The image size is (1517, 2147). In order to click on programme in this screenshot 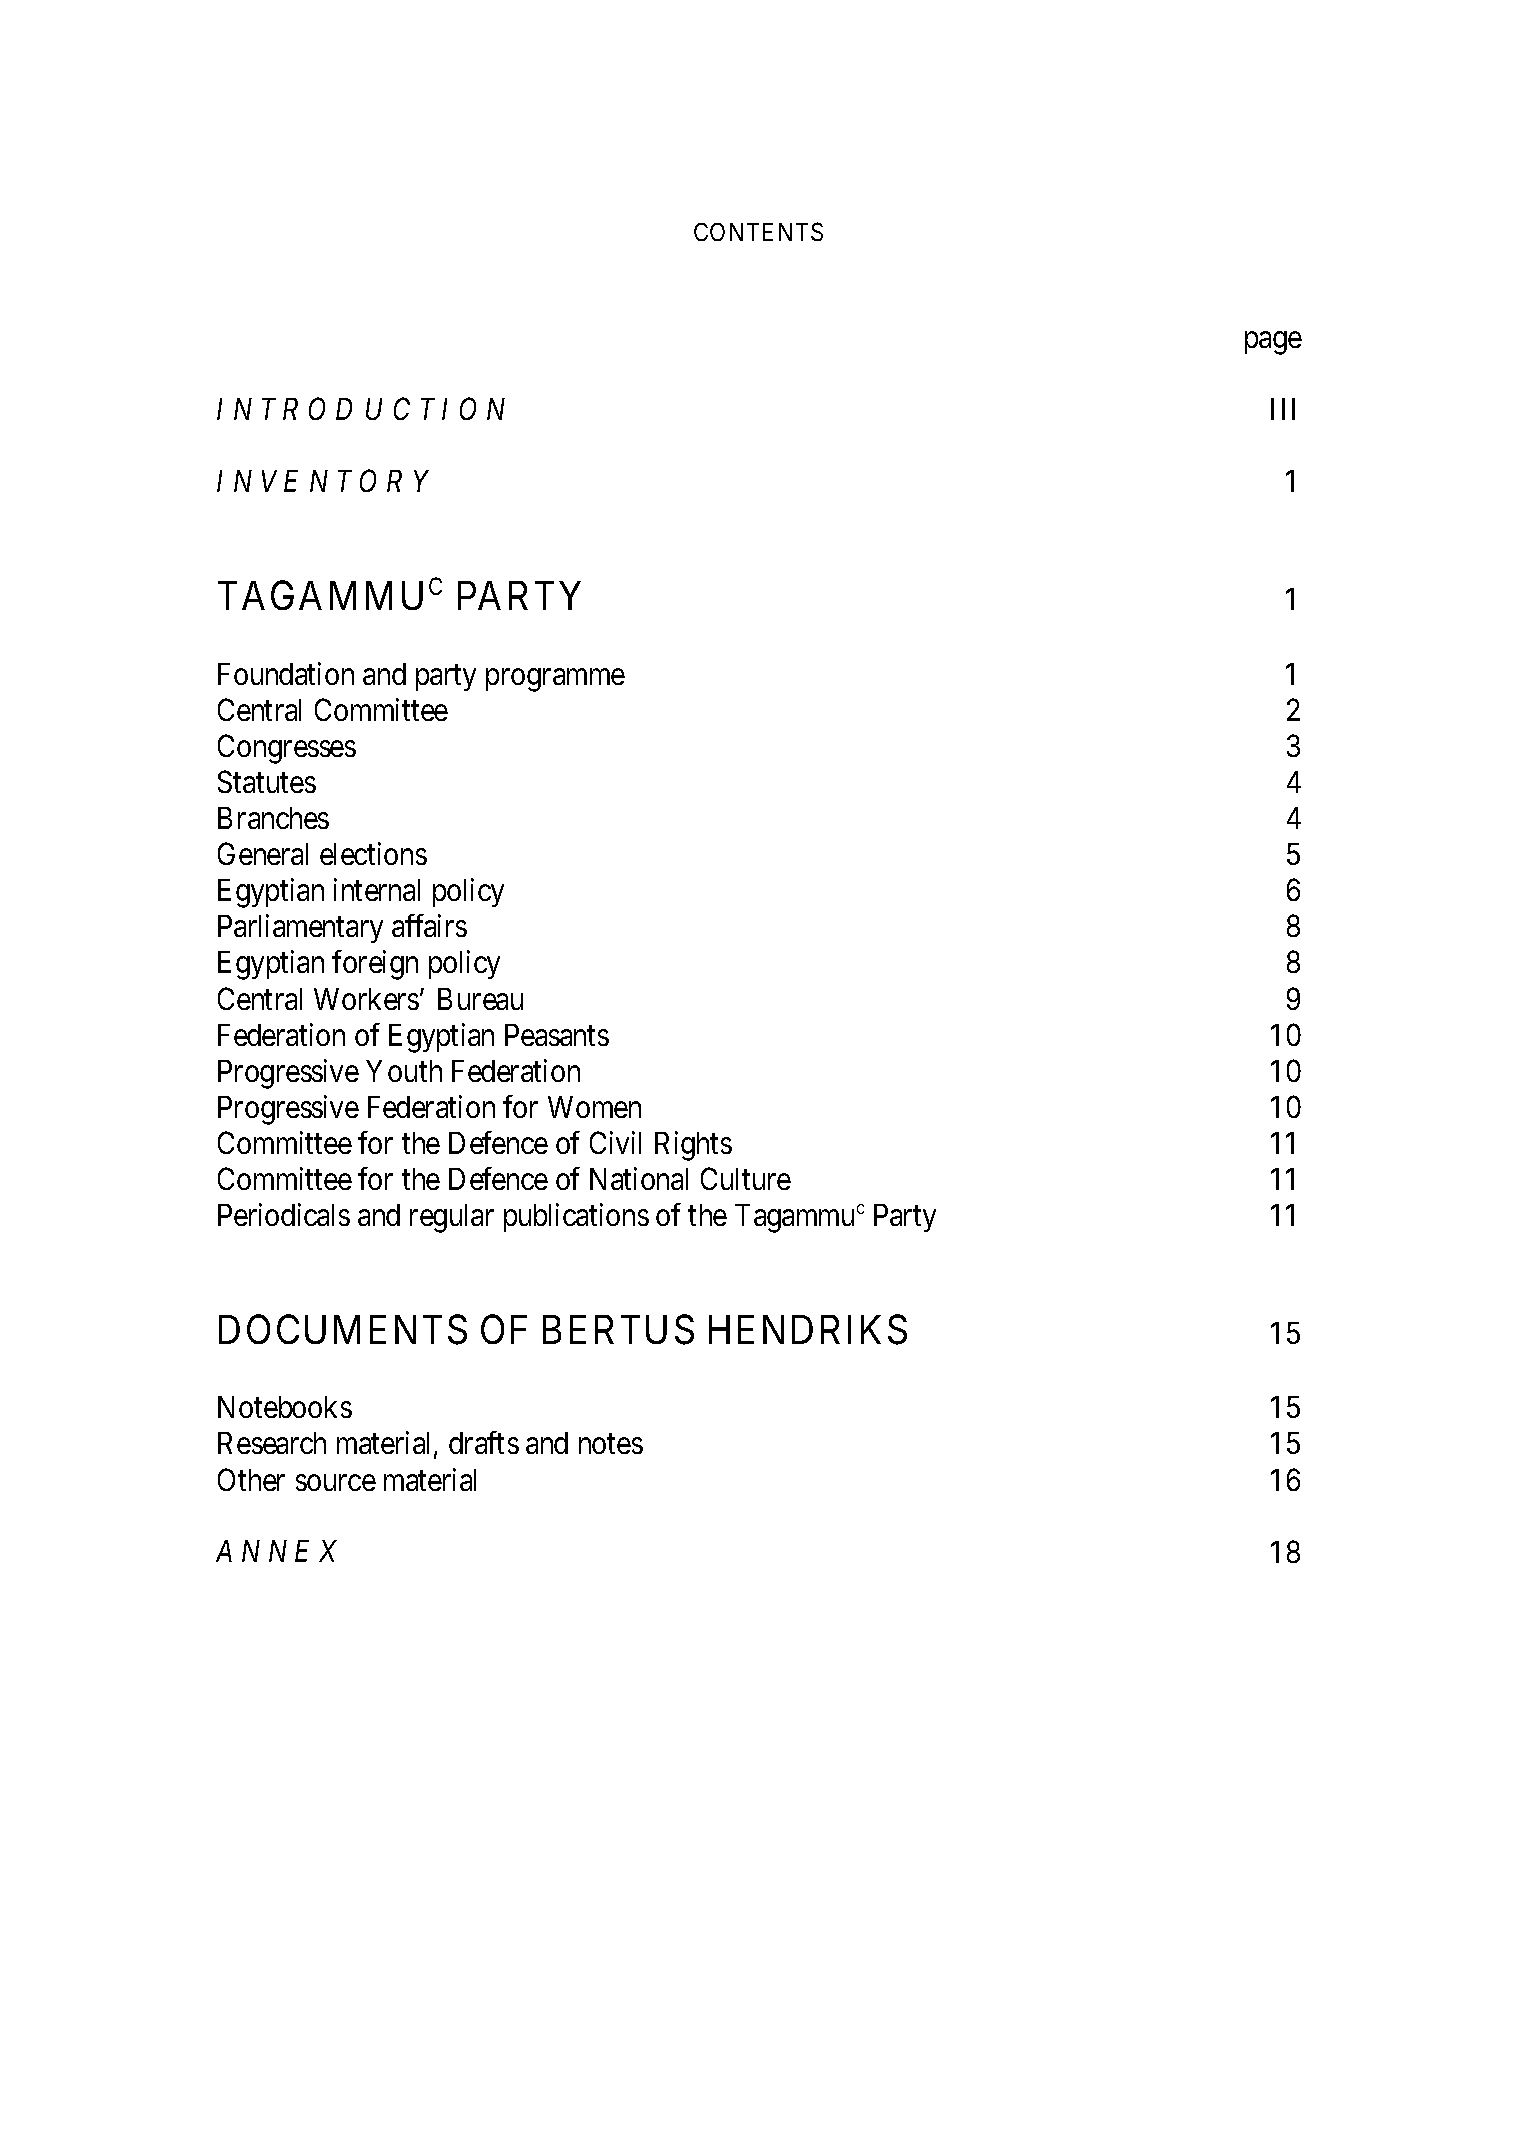, I will do `click(555, 680)`.
